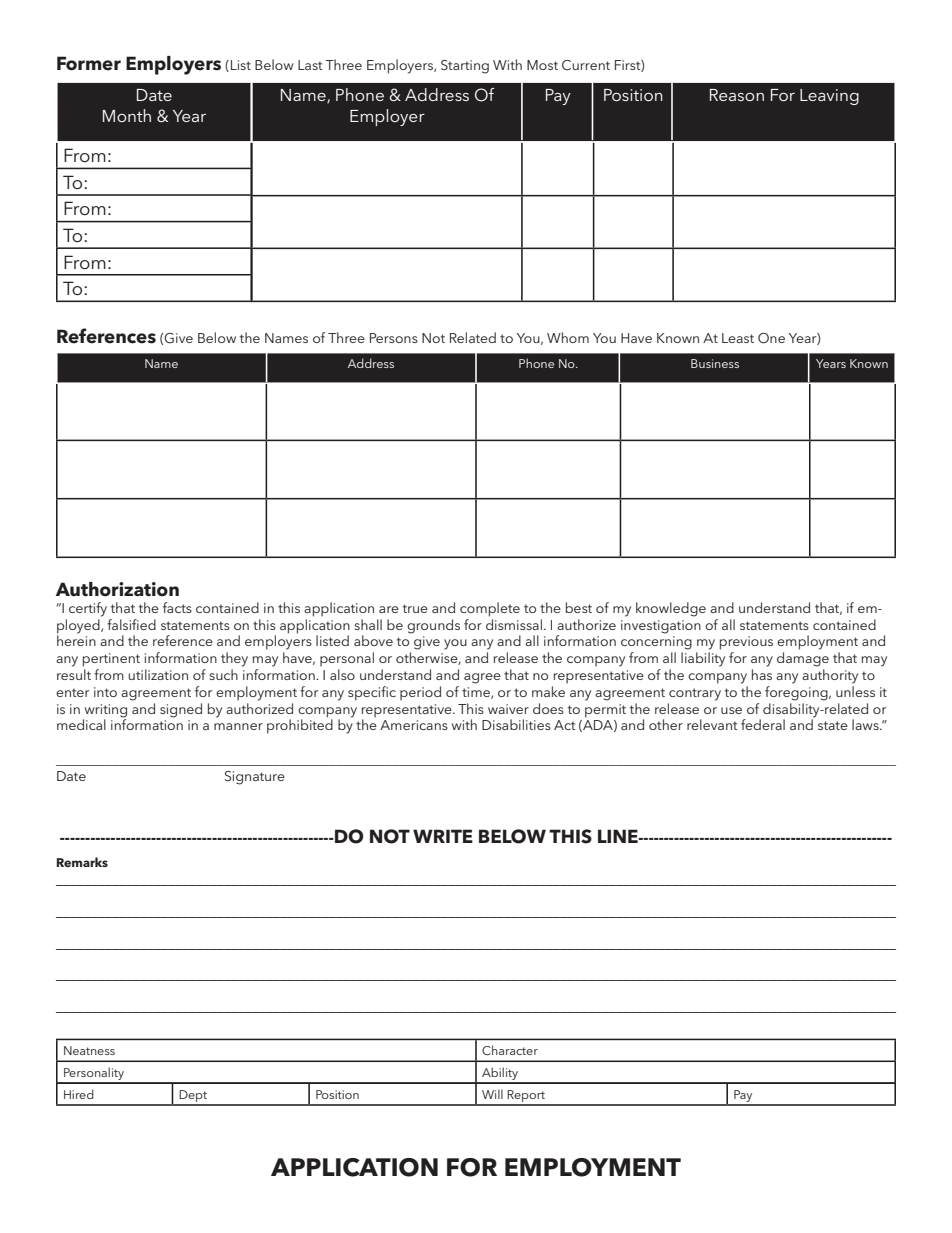 Image resolution: width=952 pixels, height=1233 pixels. I want to click on Neatness, so click(89, 1050).
